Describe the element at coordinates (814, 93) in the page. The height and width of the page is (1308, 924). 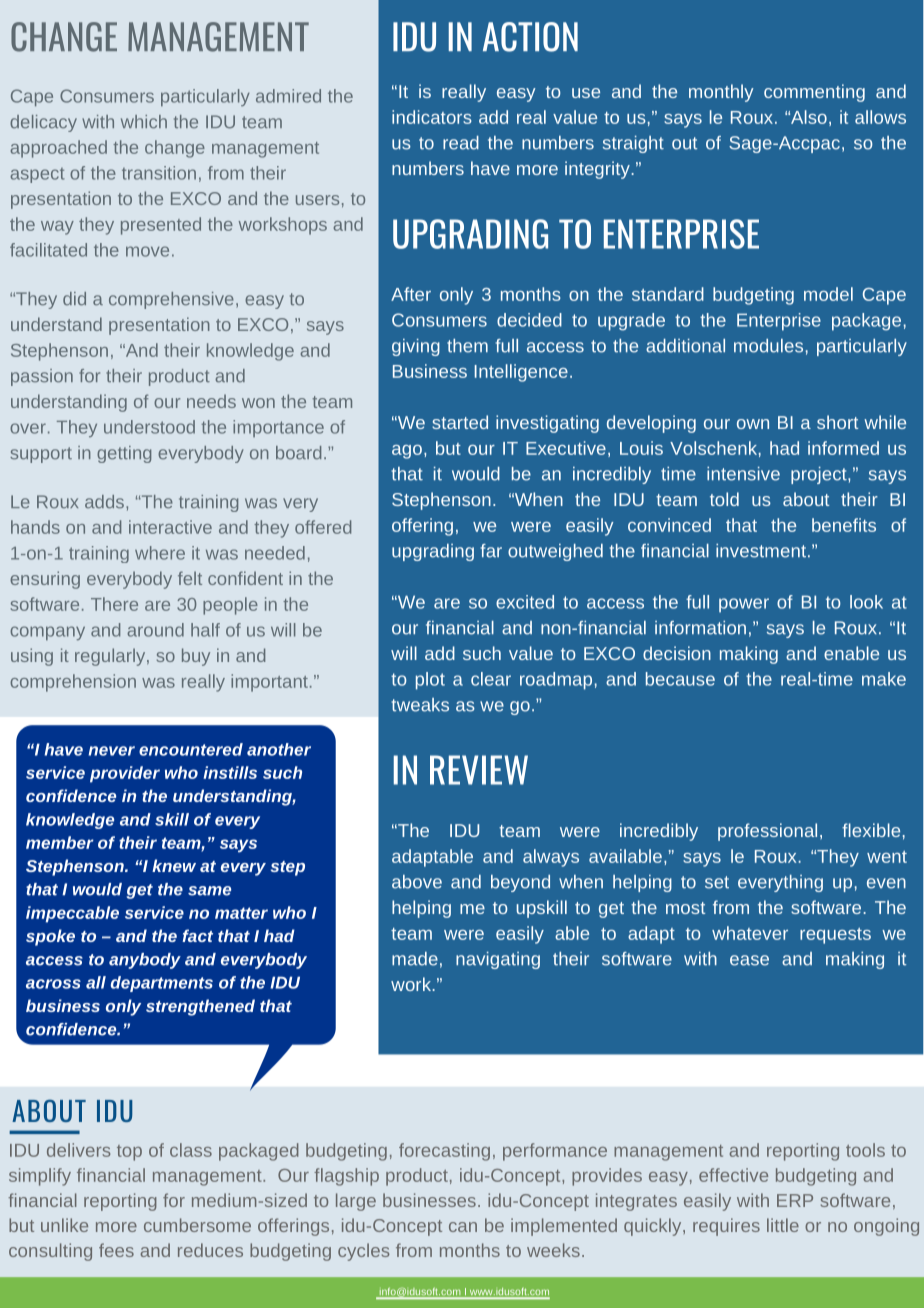
I see `commenting` at that location.
